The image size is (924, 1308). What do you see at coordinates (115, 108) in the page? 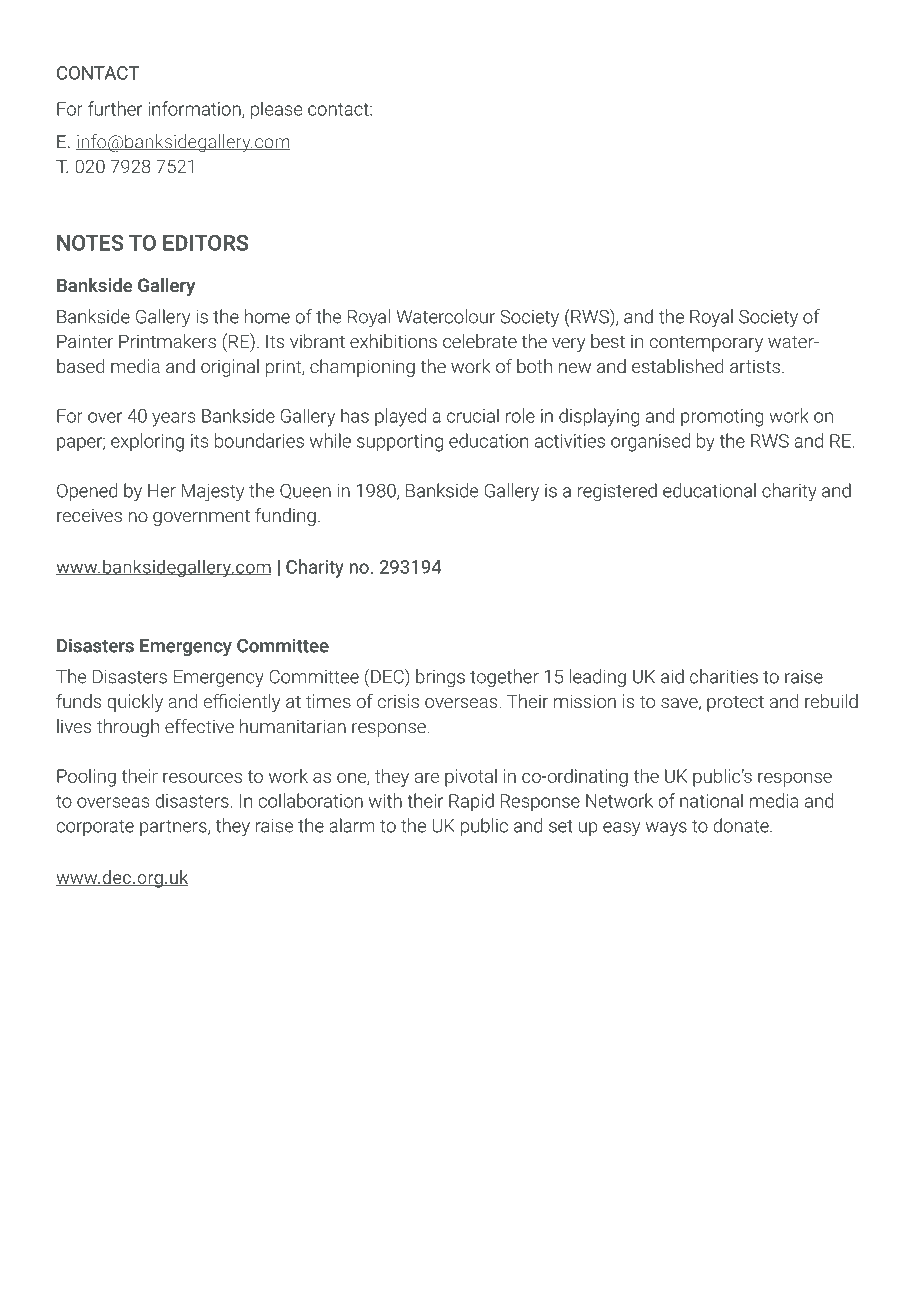
I see `further` at bounding box center [115, 108].
